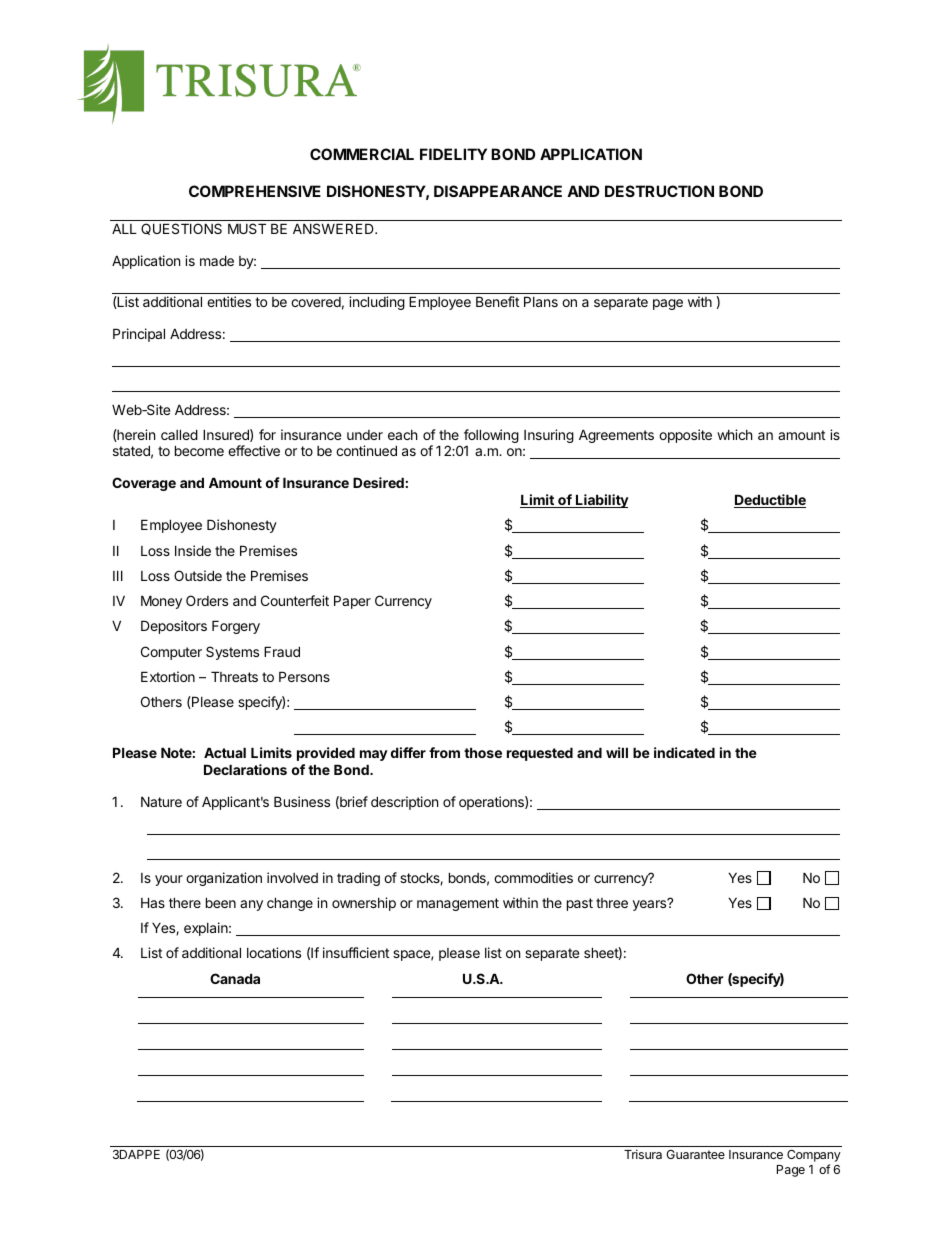 This image has width=952, height=1233. I want to click on Coverage, so click(144, 484).
